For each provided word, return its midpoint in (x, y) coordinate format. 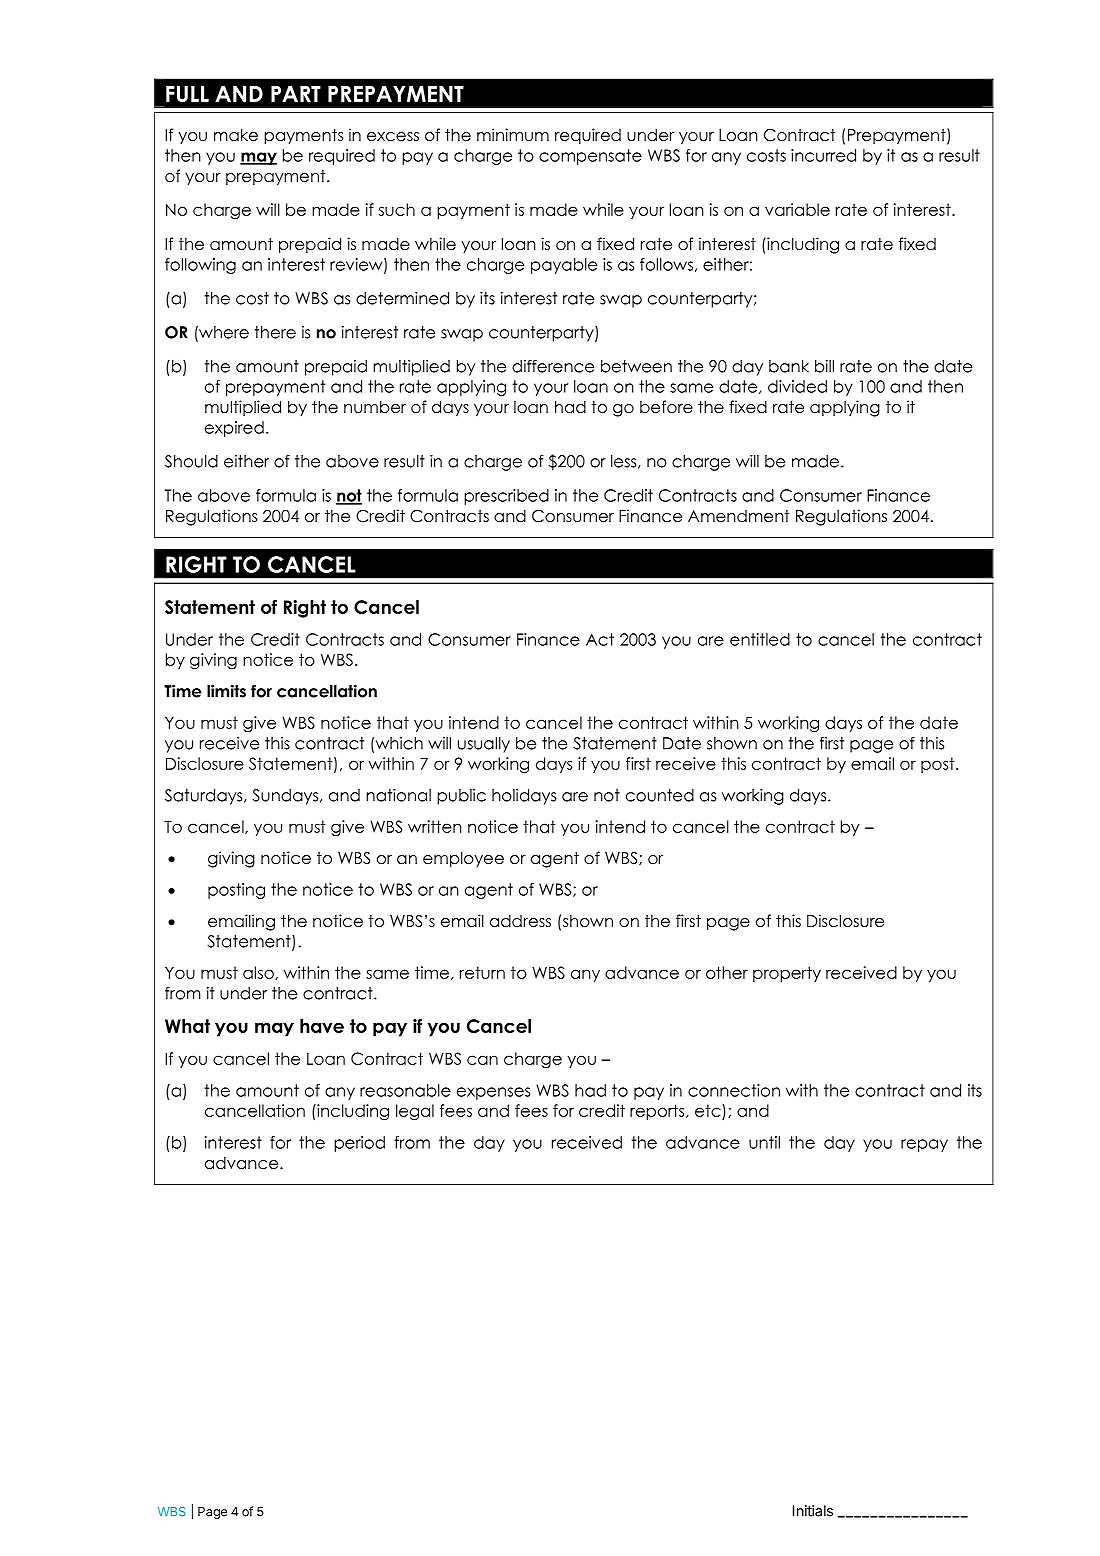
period (359, 1144)
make (236, 135)
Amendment (738, 516)
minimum (513, 134)
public (461, 797)
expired (234, 429)
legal (415, 1112)
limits (226, 691)
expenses (493, 1093)
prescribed (506, 497)
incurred (823, 155)
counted (660, 795)
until (764, 1142)
